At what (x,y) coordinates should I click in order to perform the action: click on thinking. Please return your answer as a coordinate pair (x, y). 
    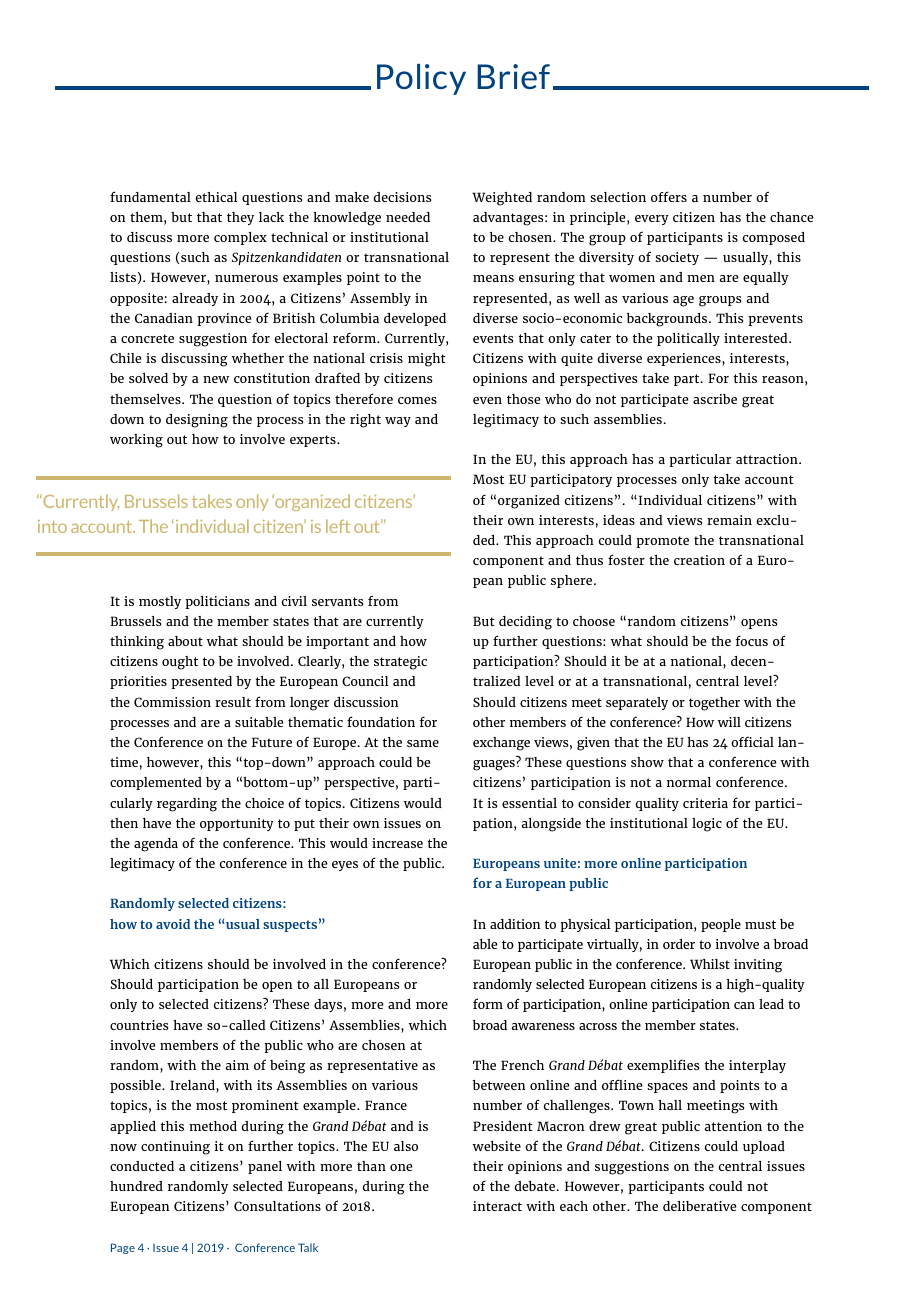
    Looking at the image, I should click on (137, 643).
